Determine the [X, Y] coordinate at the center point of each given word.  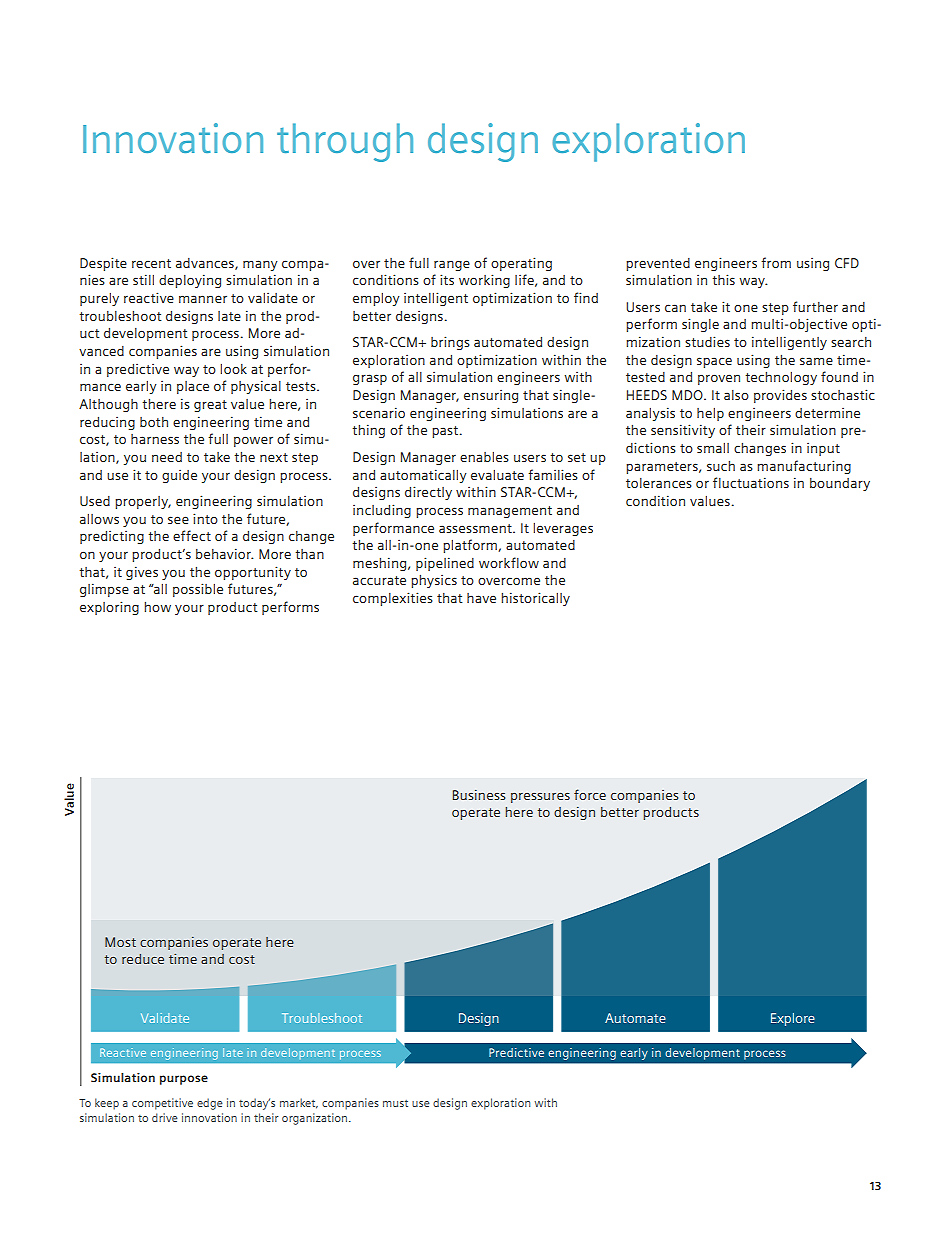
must [395, 1103]
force [590, 794]
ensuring [491, 396]
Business [479, 795]
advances [206, 264]
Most [120, 942]
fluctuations [751, 482]
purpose [184, 1080]
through [345, 142]
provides [780, 396]
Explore [793, 1019]
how [157, 607]
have [481, 598]
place [193, 387]
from [776, 262]
